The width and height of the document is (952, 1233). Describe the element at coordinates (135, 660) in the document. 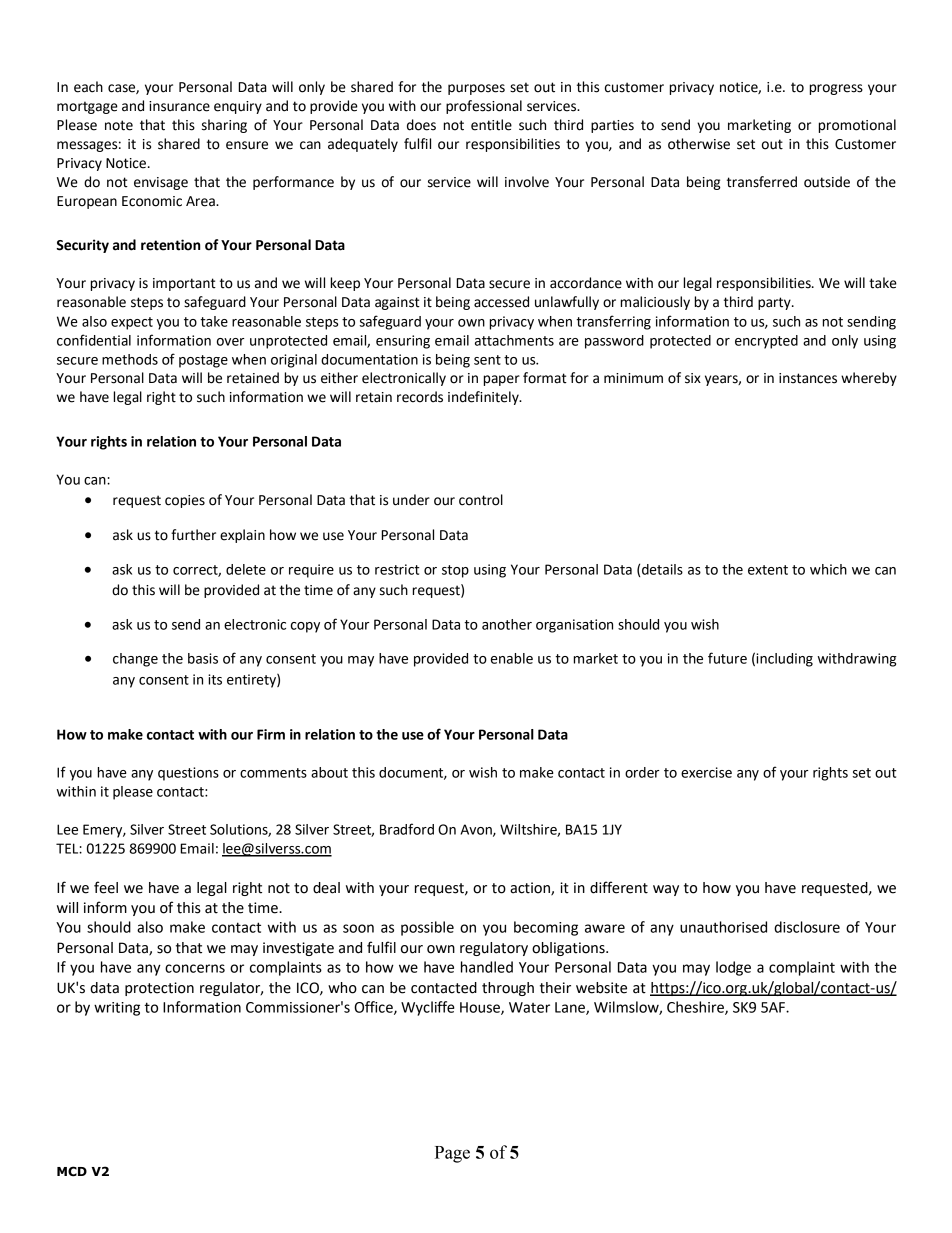

I see `change` at that location.
